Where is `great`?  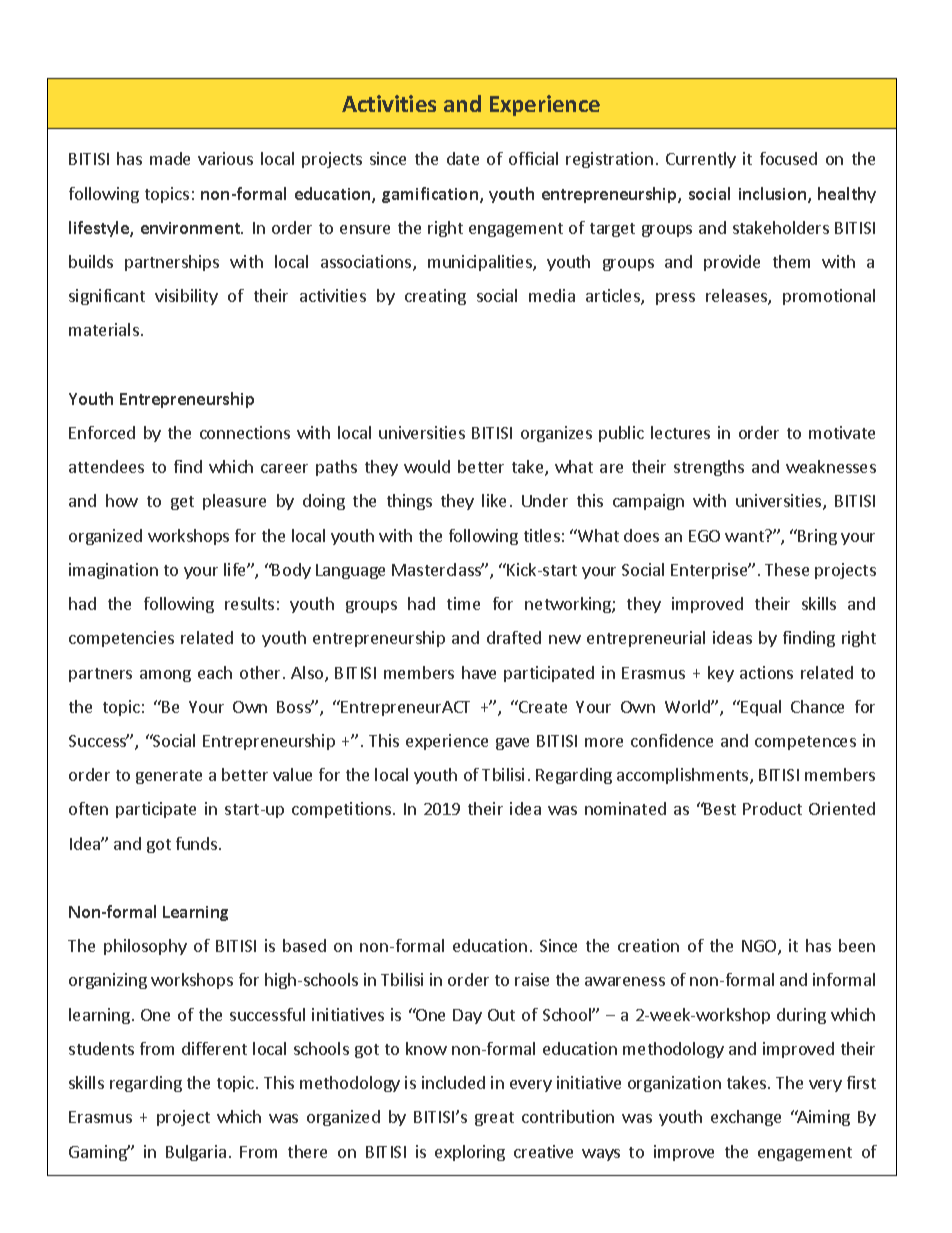
great is located at coordinates (494, 1119).
